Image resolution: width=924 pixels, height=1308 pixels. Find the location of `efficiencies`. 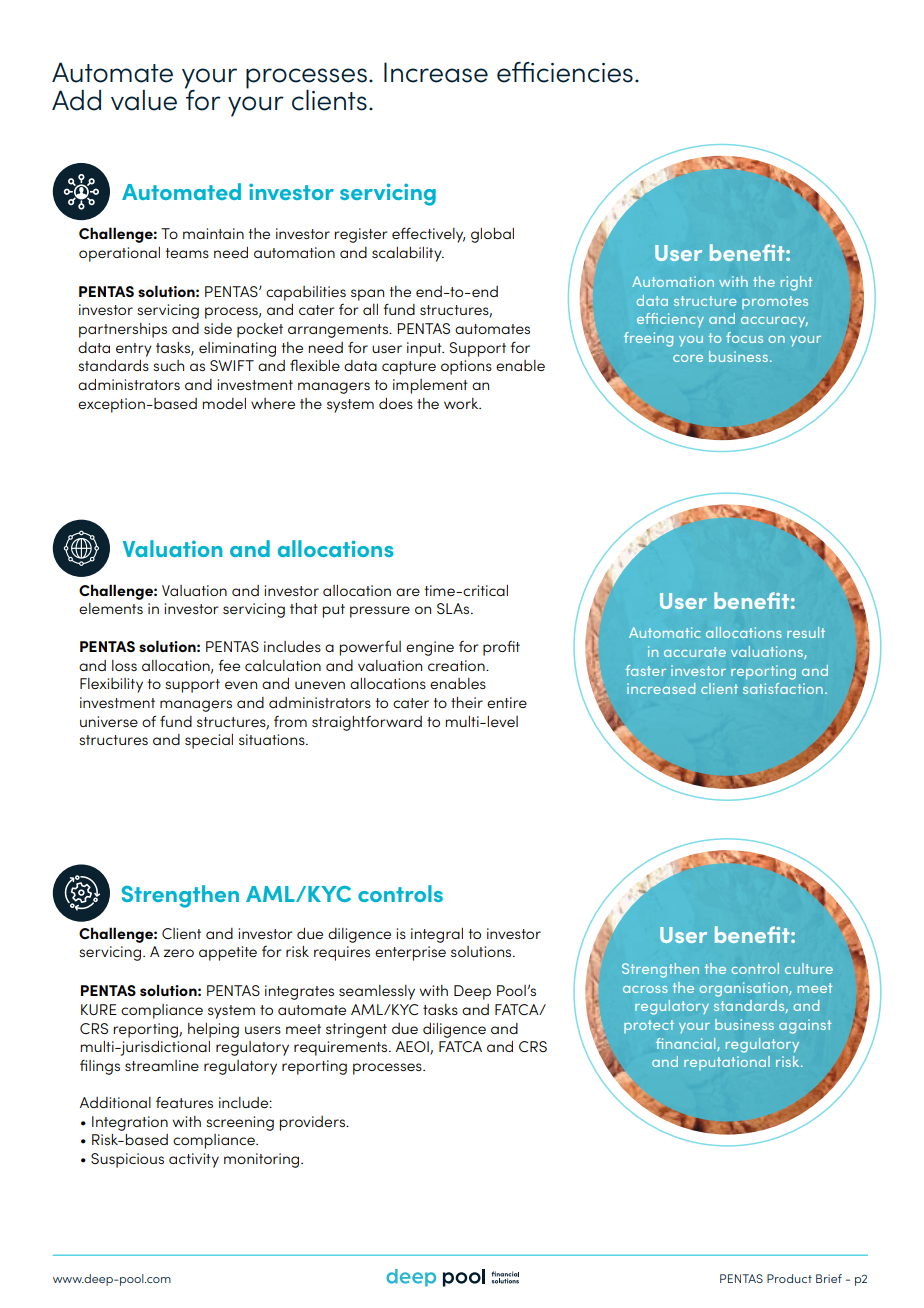

efficiencies is located at coordinates (565, 72).
